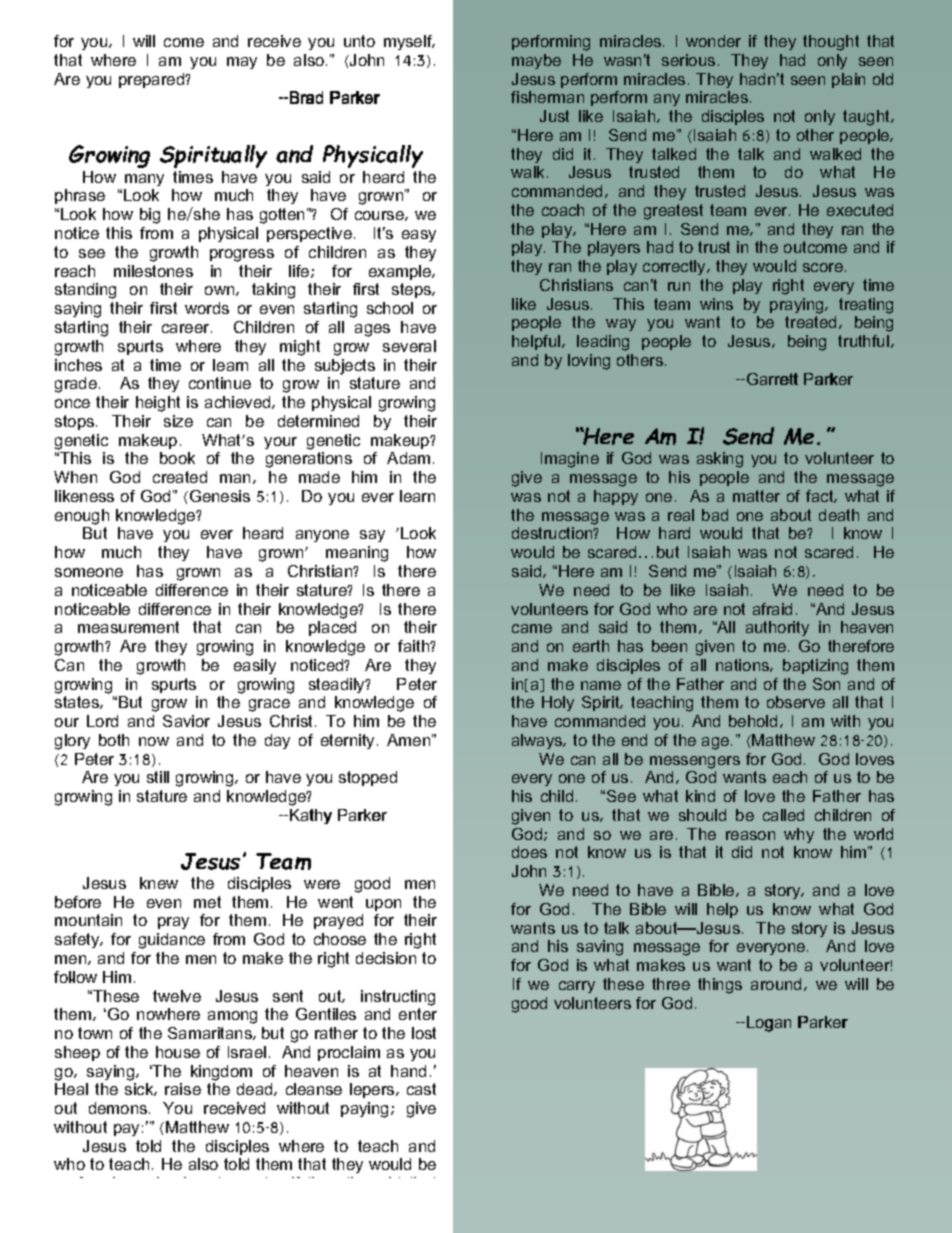  What do you see at coordinates (720, 460) in the screenshot?
I see `asking` at bounding box center [720, 460].
